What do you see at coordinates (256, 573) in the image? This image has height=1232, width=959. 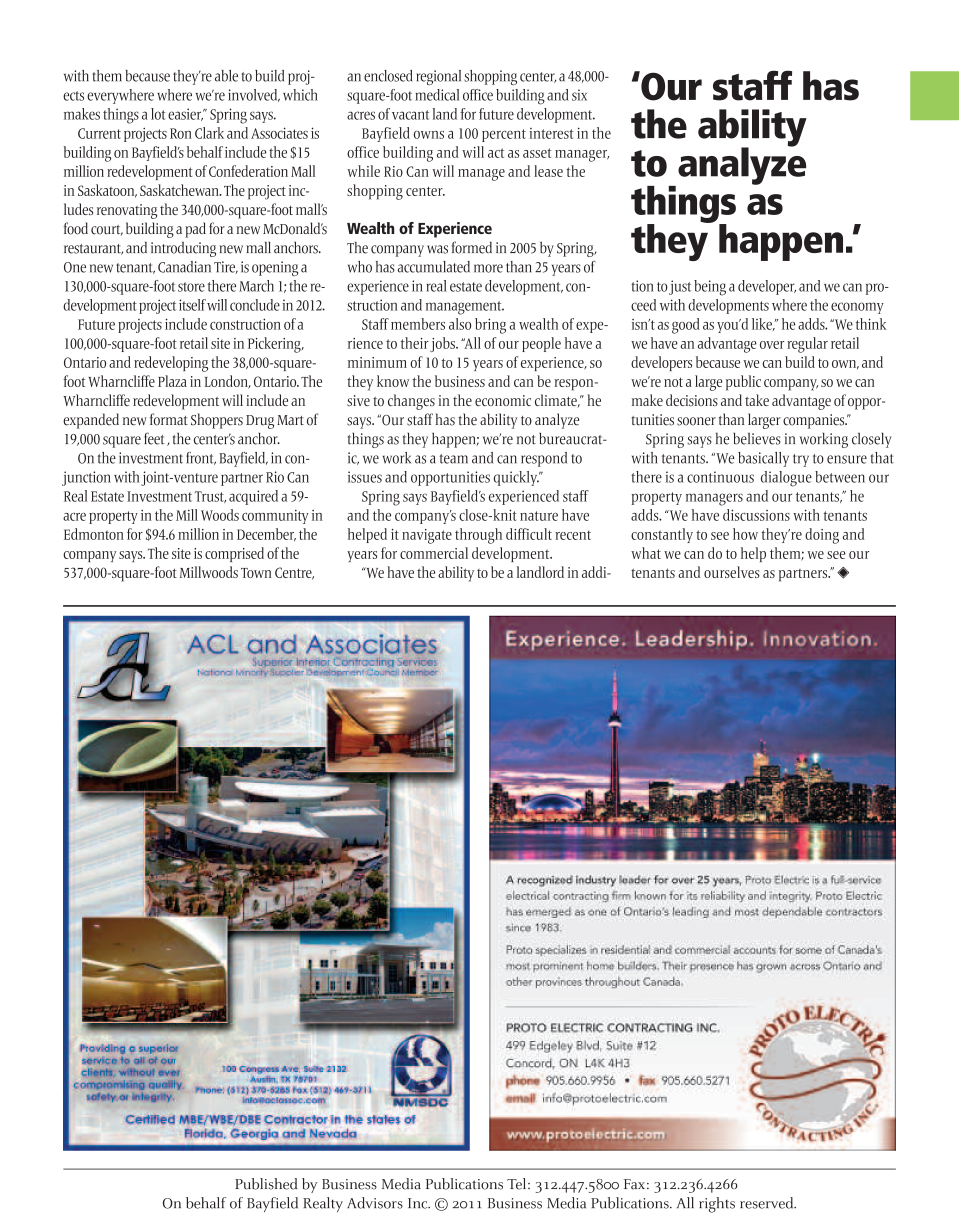 I see `Town` at bounding box center [256, 573].
